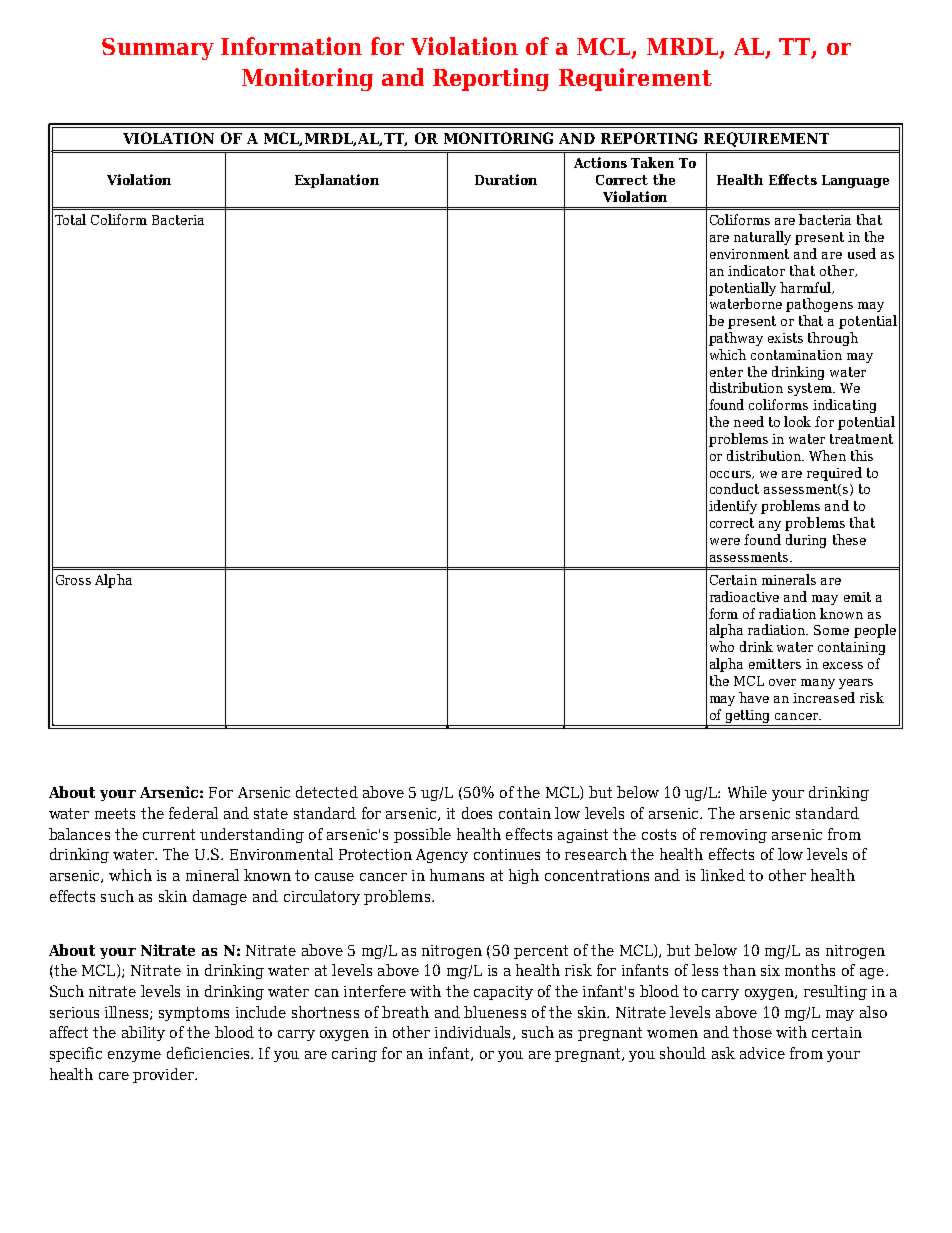 This screenshot has width=952, height=1233. What do you see at coordinates (806, 541) in the screenshot?
I see `during` at bounding box center [806, 541].
